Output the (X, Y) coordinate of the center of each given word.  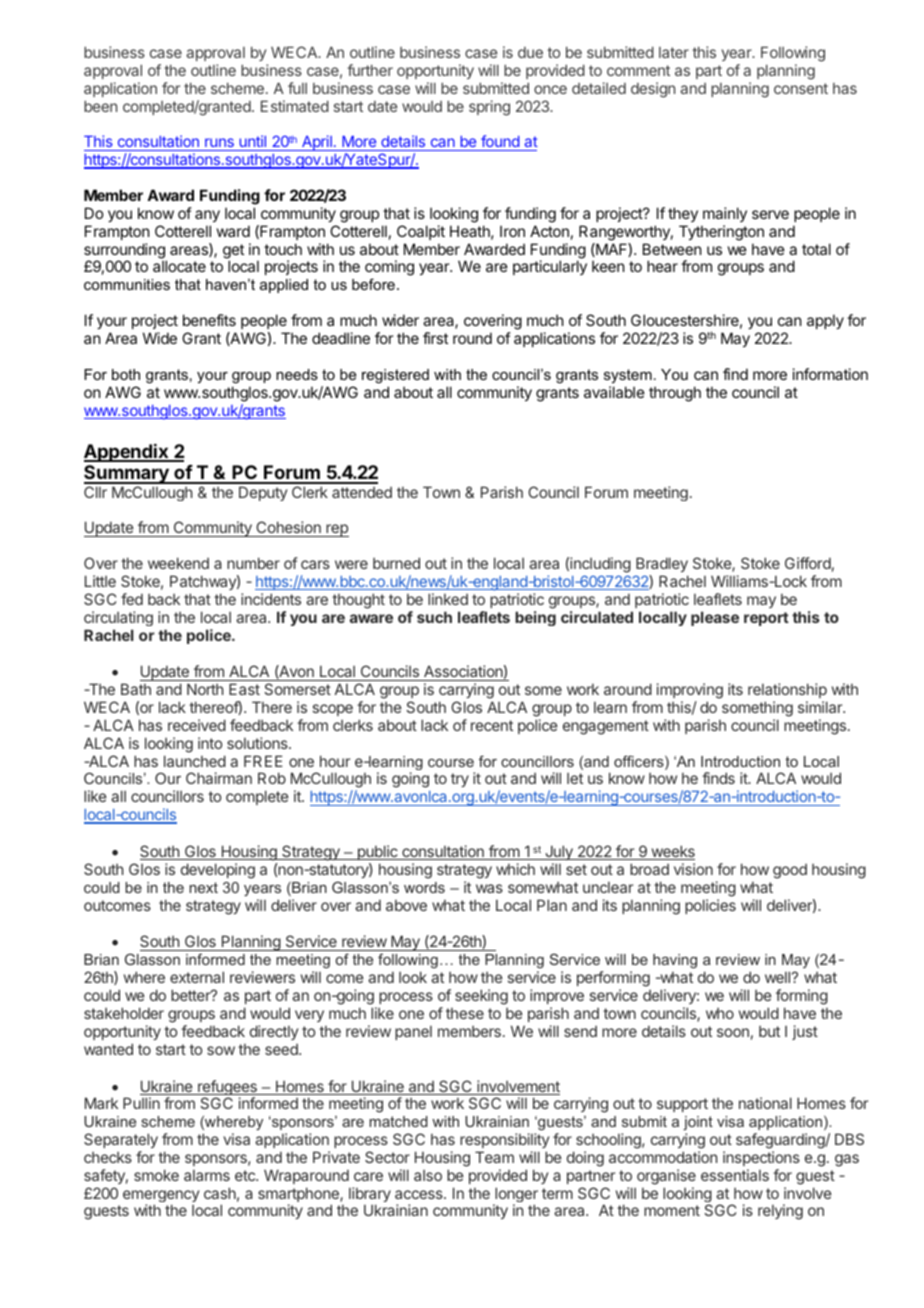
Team (494, 1157)
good (790, 871)
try (460, 780)
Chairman (219, 778)
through (675, 394)
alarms (207, 1175)
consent (801, 88)
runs (219, 144)
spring (489, 108)
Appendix (127, 453)
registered (395, 376)
